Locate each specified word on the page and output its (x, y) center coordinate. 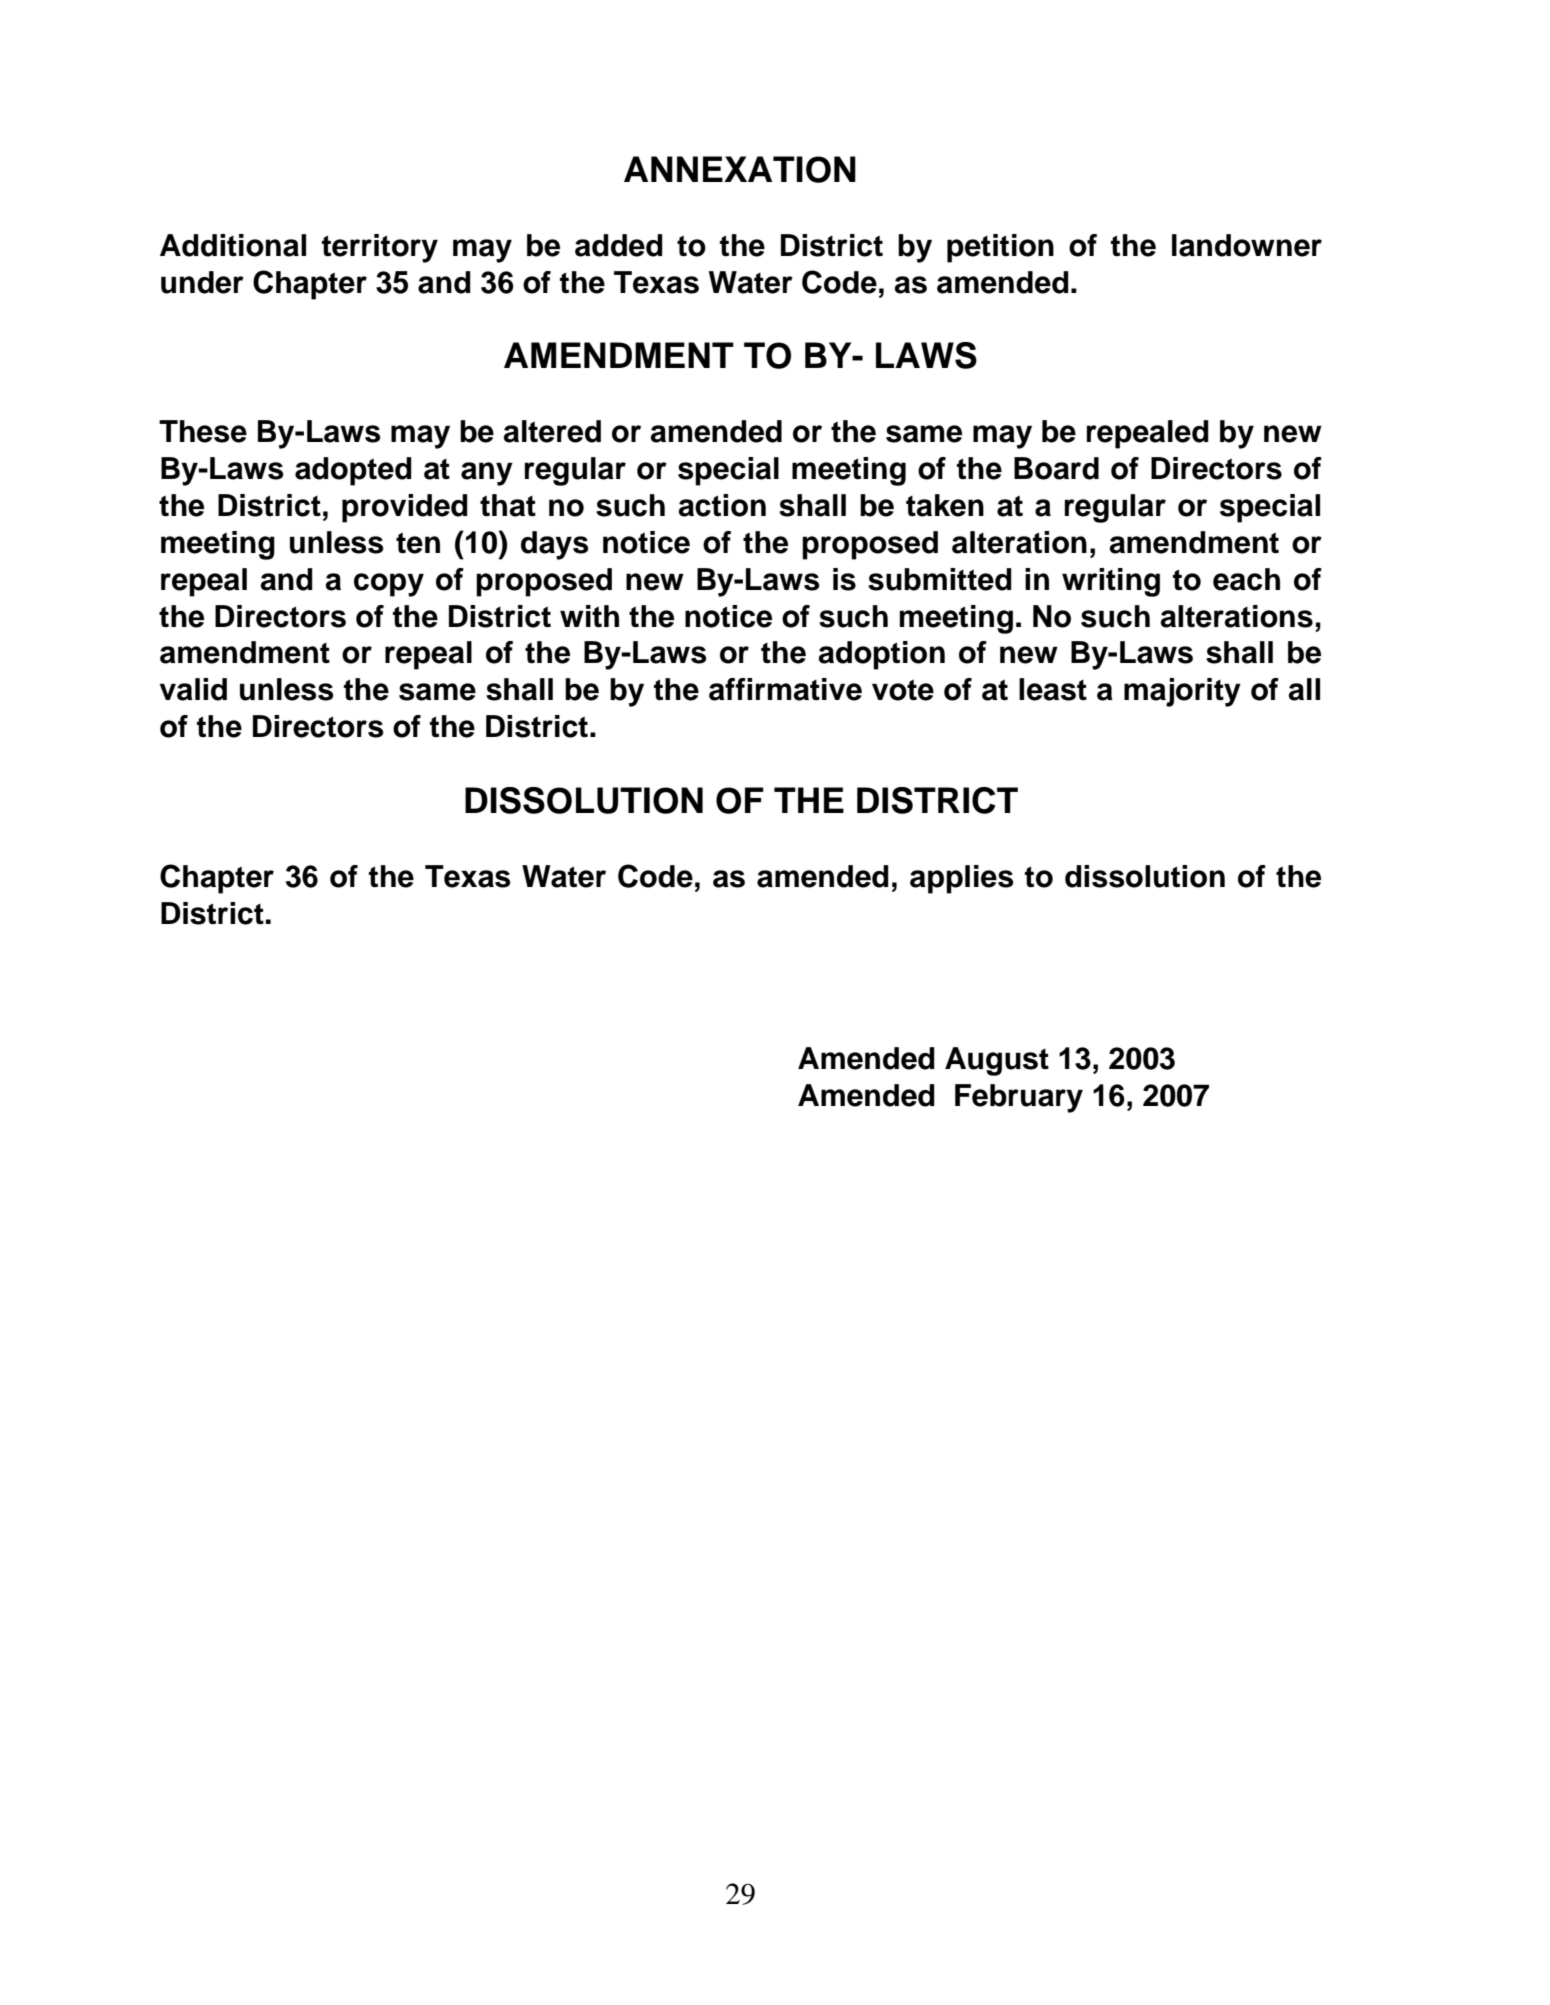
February (1019, 1098)
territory (380, 248)
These (203, 431)
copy (389, 585)
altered (552, 431)
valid (193, 689)
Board (1056, 468)
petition (1000, 248)
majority (1182, 692)
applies (962, 879)
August (997, 1061)
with (589, 616)
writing (1111, 582)
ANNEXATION (740, 169)
